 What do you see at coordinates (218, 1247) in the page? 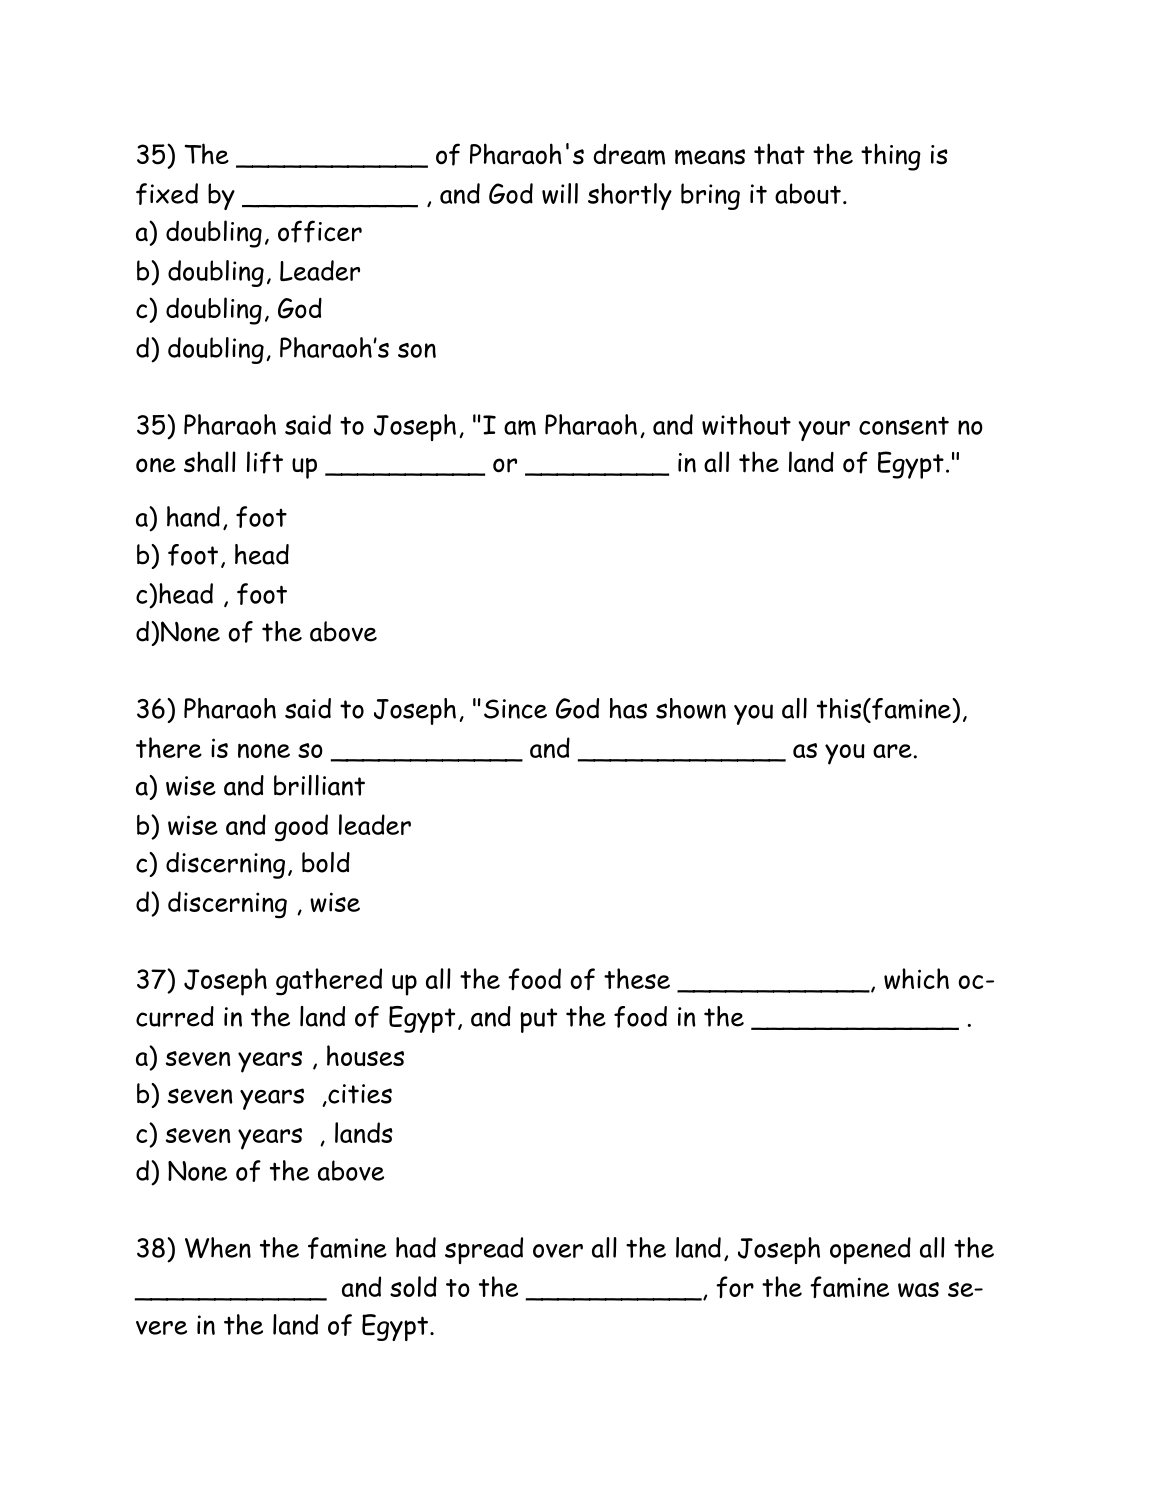
I see `When` at bounding box center [218, 1247].
